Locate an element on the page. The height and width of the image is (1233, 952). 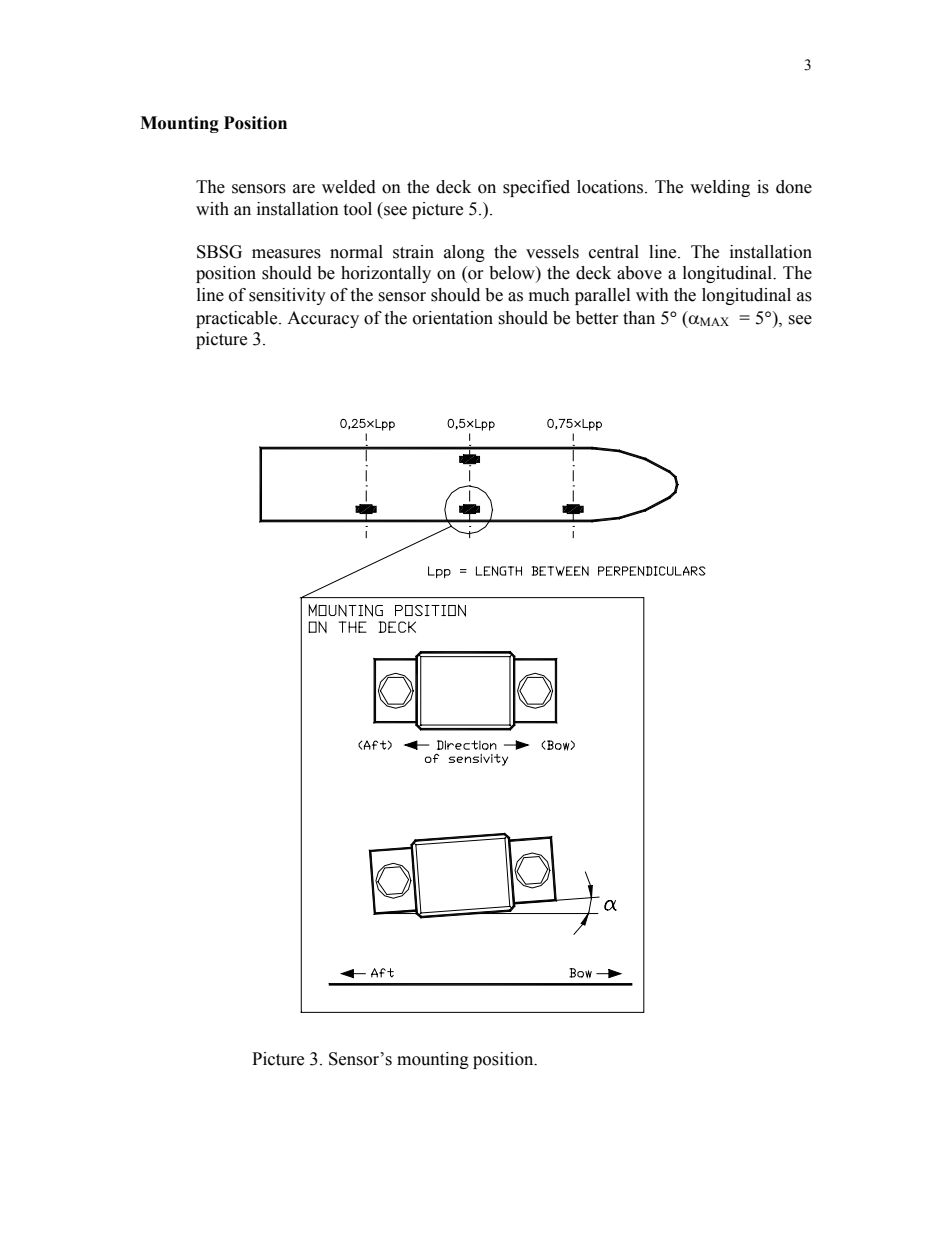
welding is located at coordinates (720, 188).
